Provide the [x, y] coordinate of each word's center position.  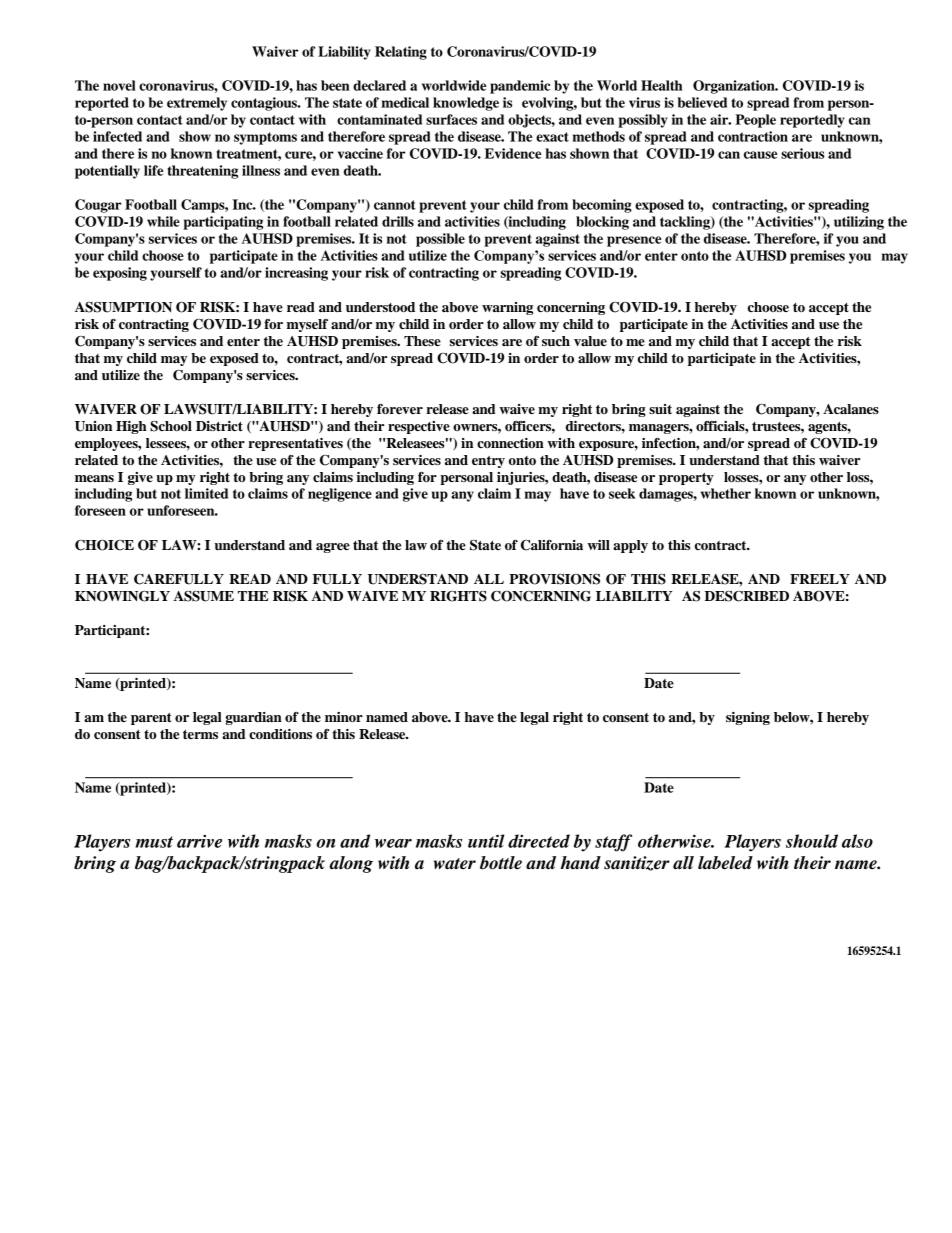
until [486, 841]
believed [702, 102]
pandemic [520, 87]
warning [507, 308]
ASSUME [203, 596]
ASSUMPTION [123, 307]
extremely [197, 104]
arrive [199, 841]
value [590, 341]
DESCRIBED [747, 596]
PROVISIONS [554, 579]
